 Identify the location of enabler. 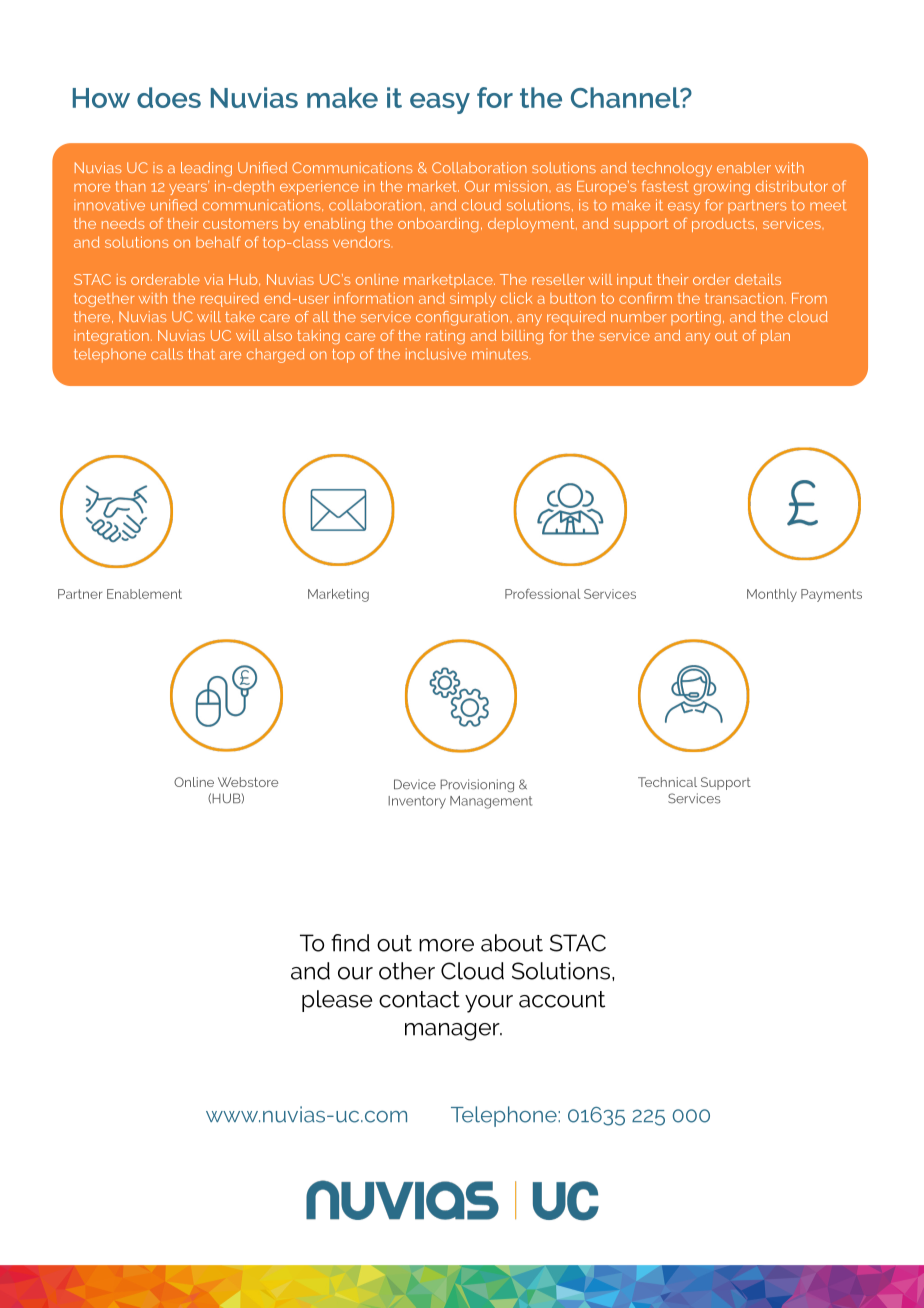
(744, 167).
